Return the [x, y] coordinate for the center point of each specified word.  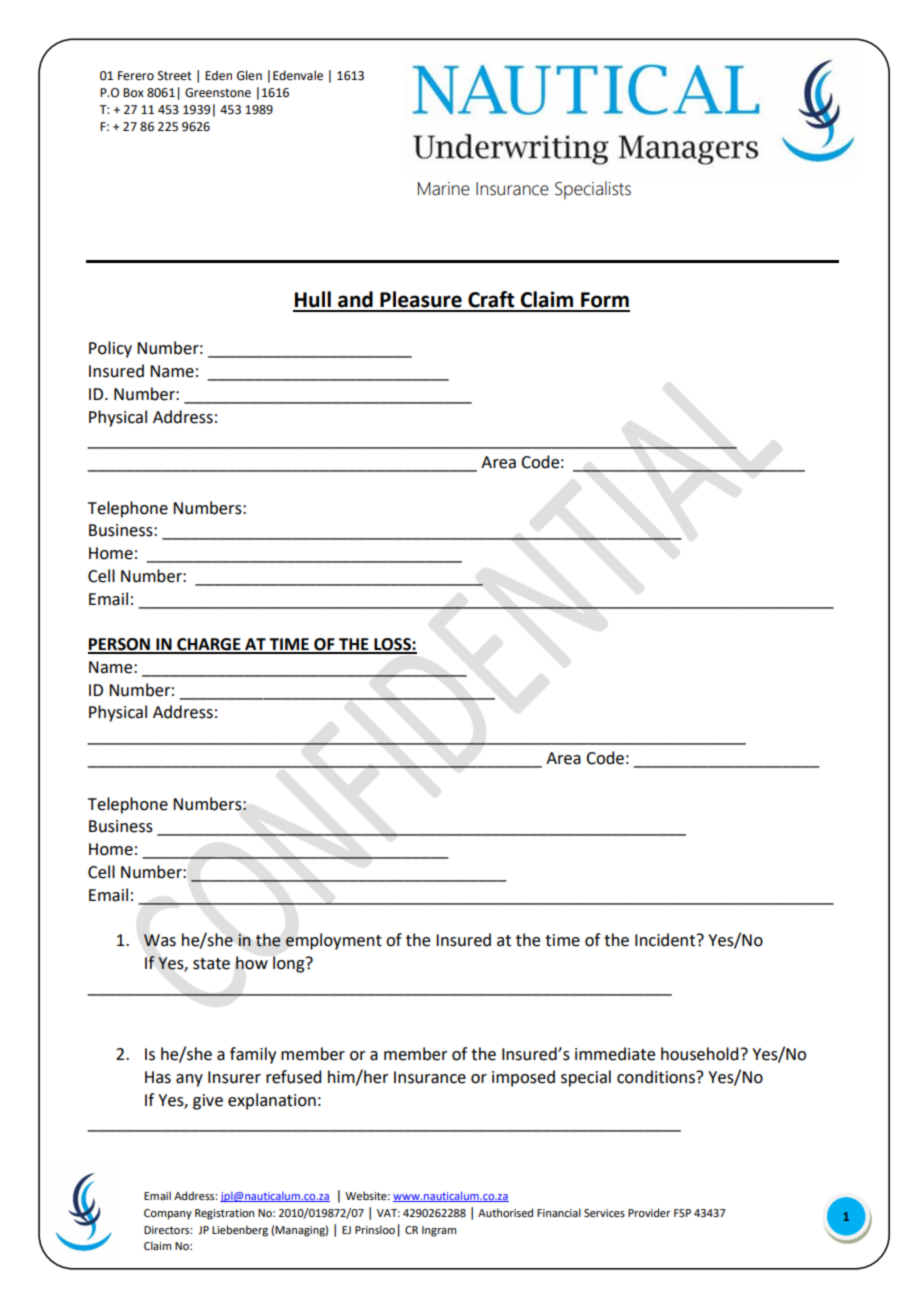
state [211, 964]
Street [175, 76]
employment [334, 941]
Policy [110, 349]
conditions [657, 1077]
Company [168, 1214]
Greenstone [218, 93]
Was [160, 940]
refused [293, 1077]
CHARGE [209, 645]
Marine [444, 189]
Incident [665, 940]
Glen [249, 75]
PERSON [120, 645]
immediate [615, 1054]
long [290, 964]
